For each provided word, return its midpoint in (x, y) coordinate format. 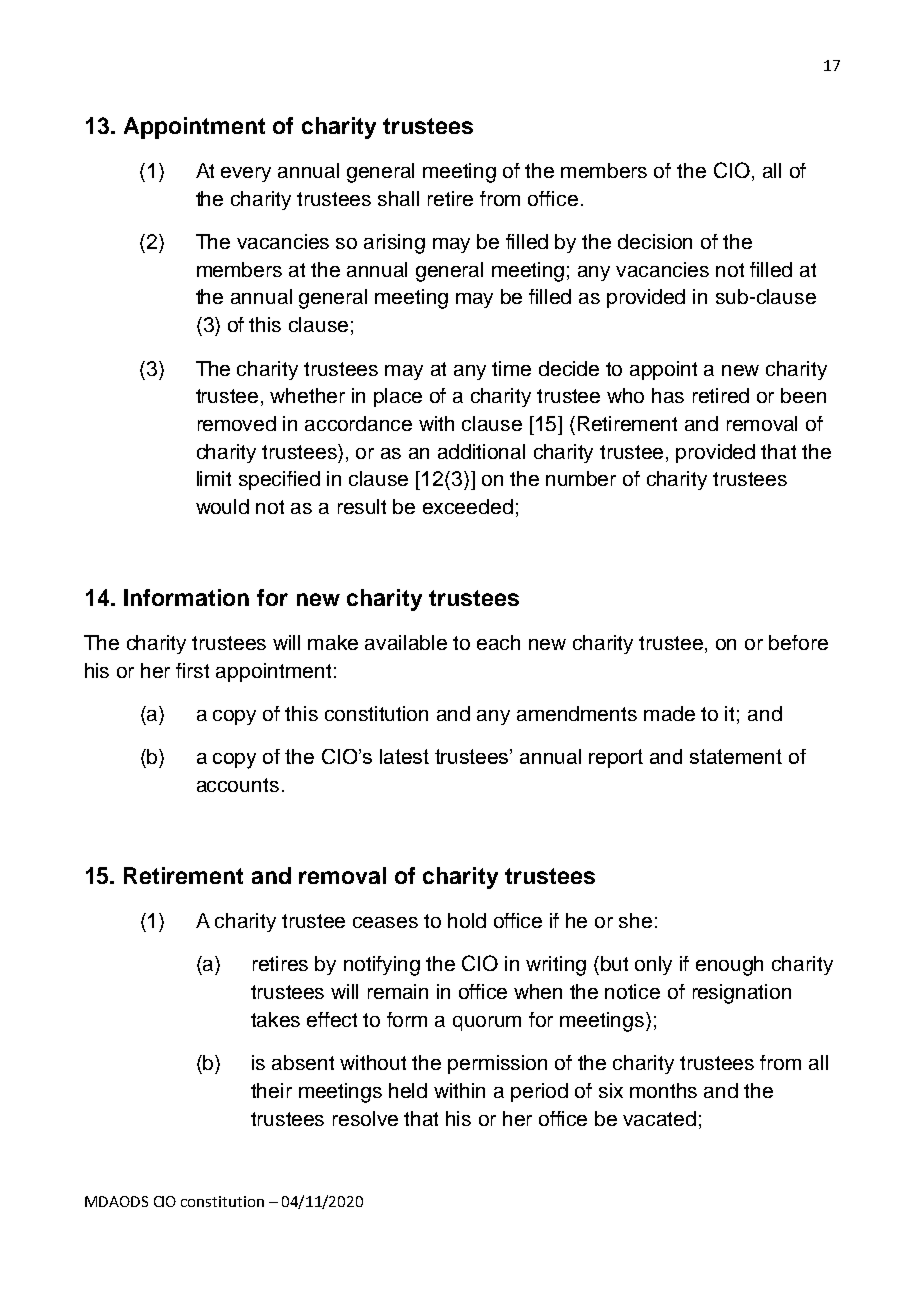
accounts (238, 785)
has (668, 395)
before (798, 642)
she (635, 920)
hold (467, 920)
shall (398, 198)
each (498, 642)
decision (655, 241)
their (271, 1090)
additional (481, 451)
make (333, 642)
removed (237, 423)
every (246, 174)
